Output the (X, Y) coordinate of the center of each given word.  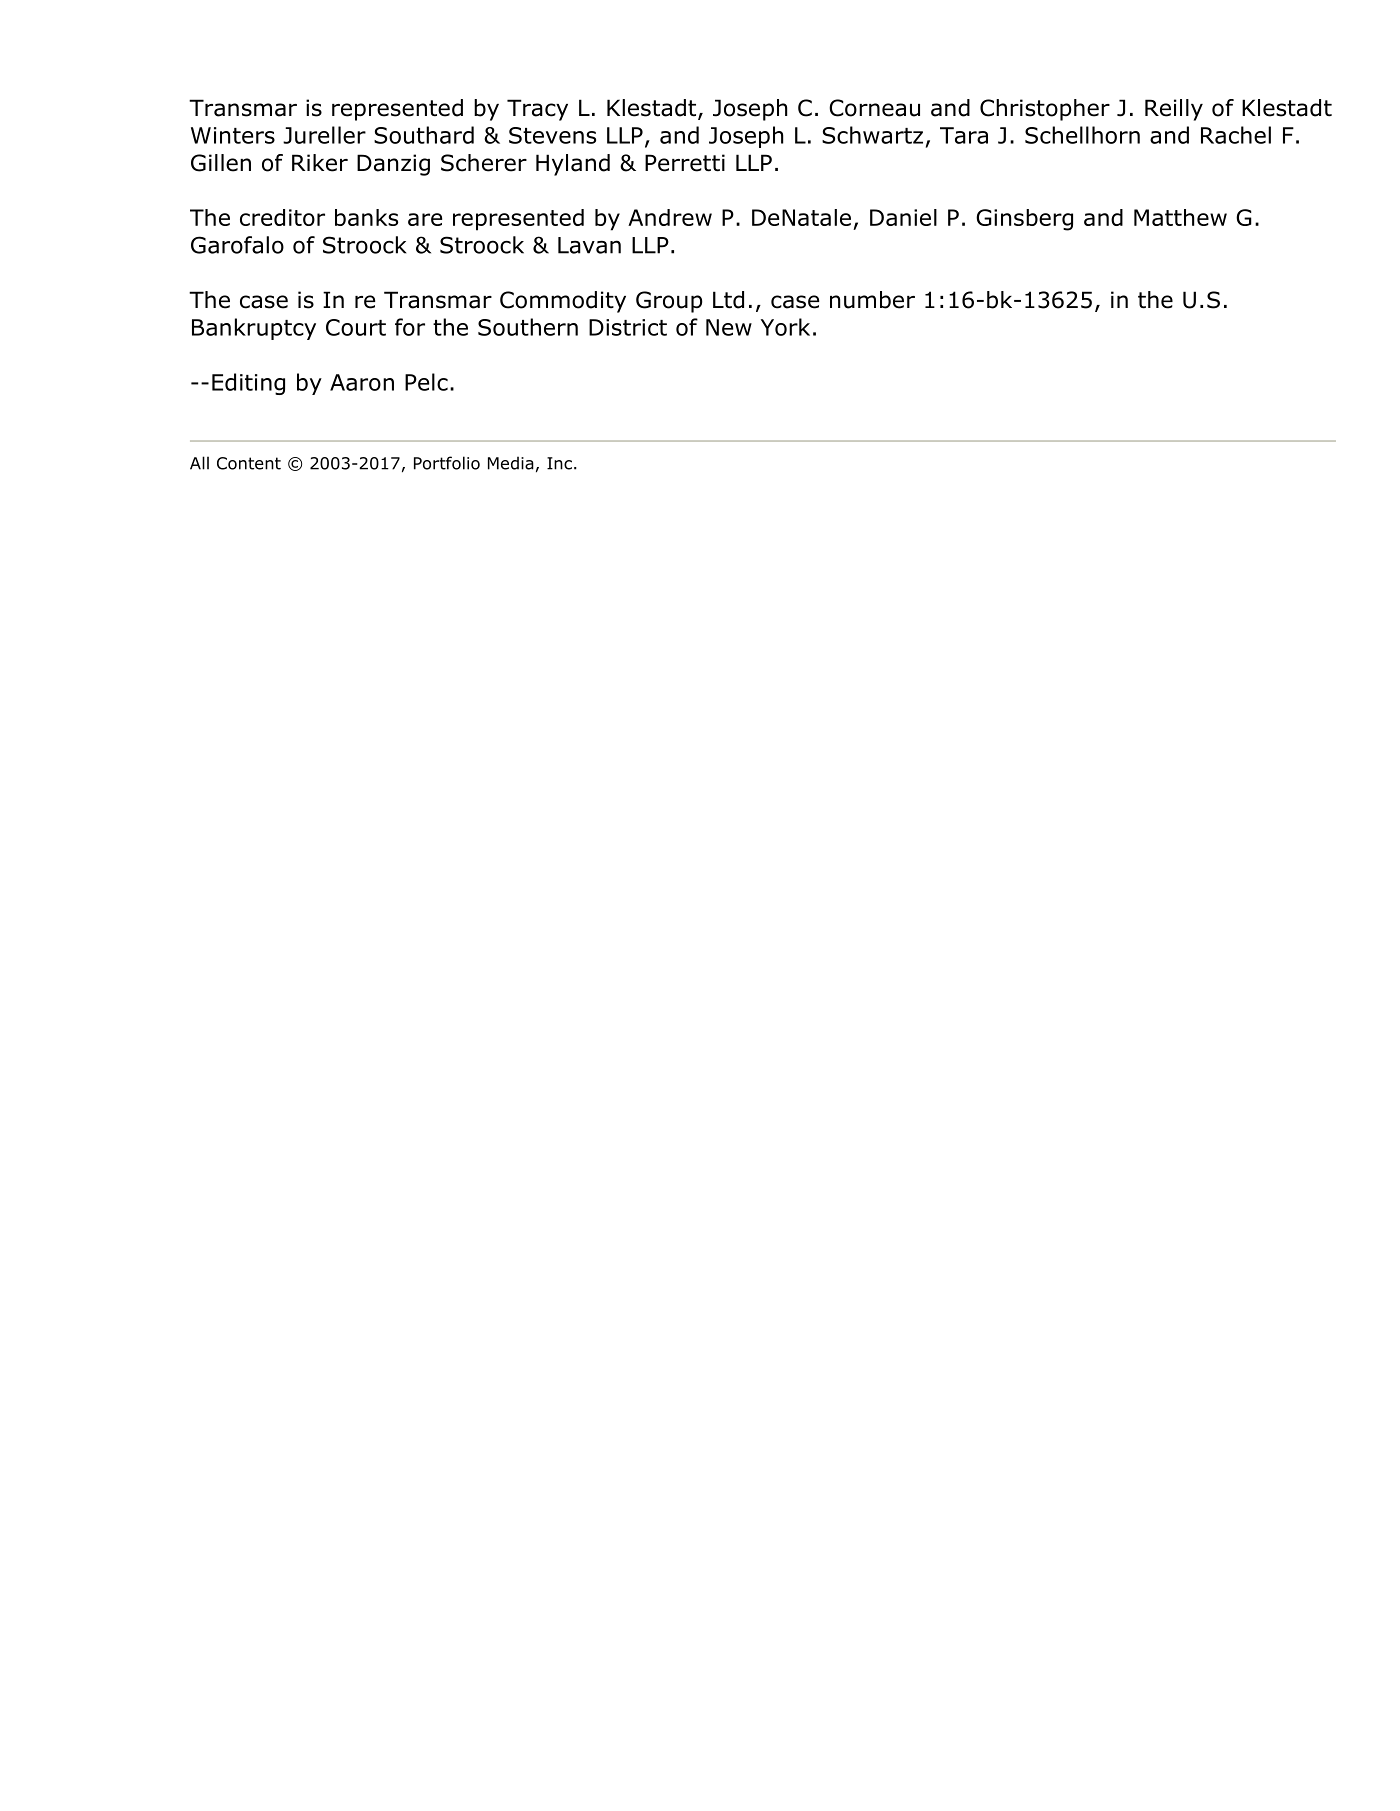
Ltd (728, 300)
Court (356, 327)
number (872, 300)
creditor (282, 217)
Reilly (1174, 110)
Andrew (670, 217)
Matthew (1180, 217)
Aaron (362, 382)
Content (249, 463)
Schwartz (872, 135)
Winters (233, 135)
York (785, 327)
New (729, 327)
